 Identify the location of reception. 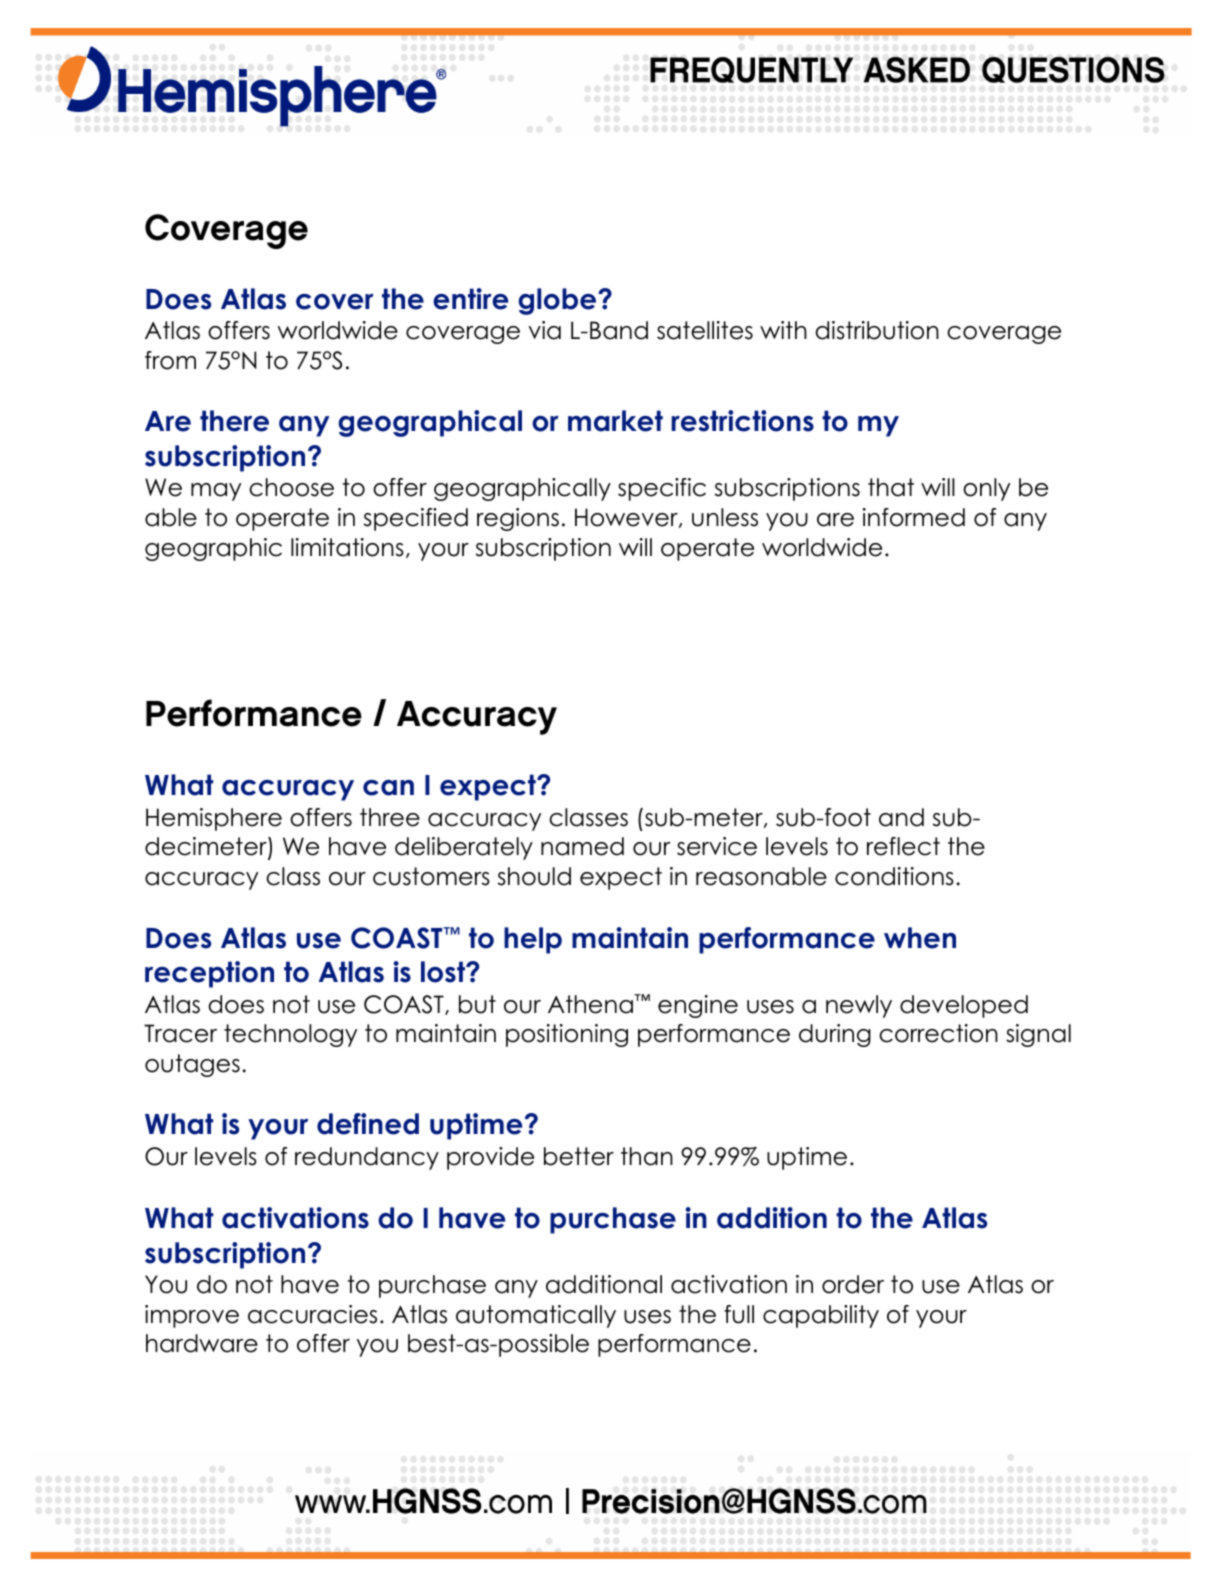
(209, 974).
